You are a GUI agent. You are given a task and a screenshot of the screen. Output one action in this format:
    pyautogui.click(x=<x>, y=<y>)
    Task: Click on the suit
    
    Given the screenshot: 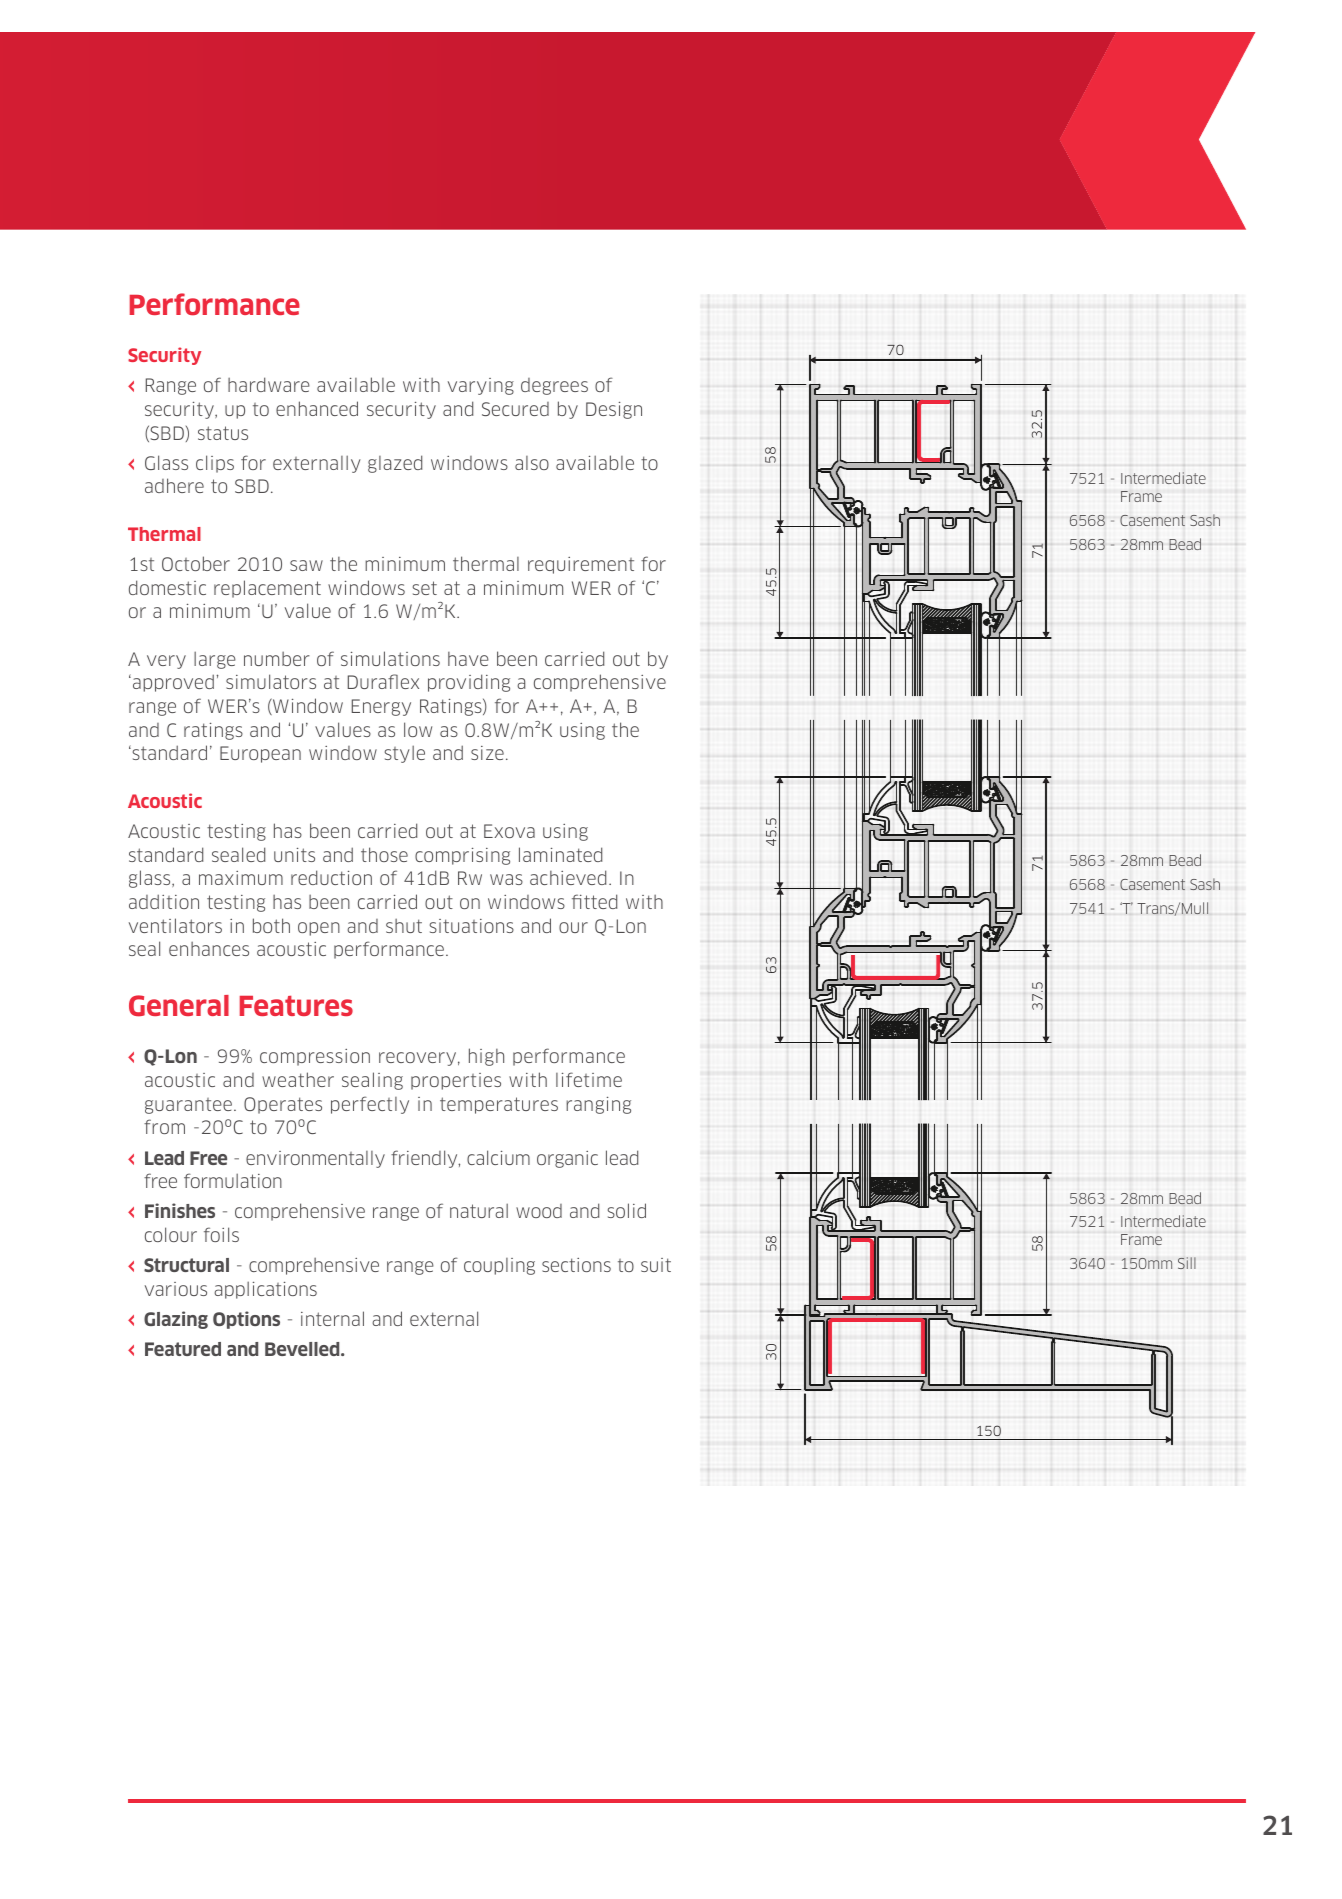 What is the action you would take?
    pyautogui.click(x=656, y=1265)
